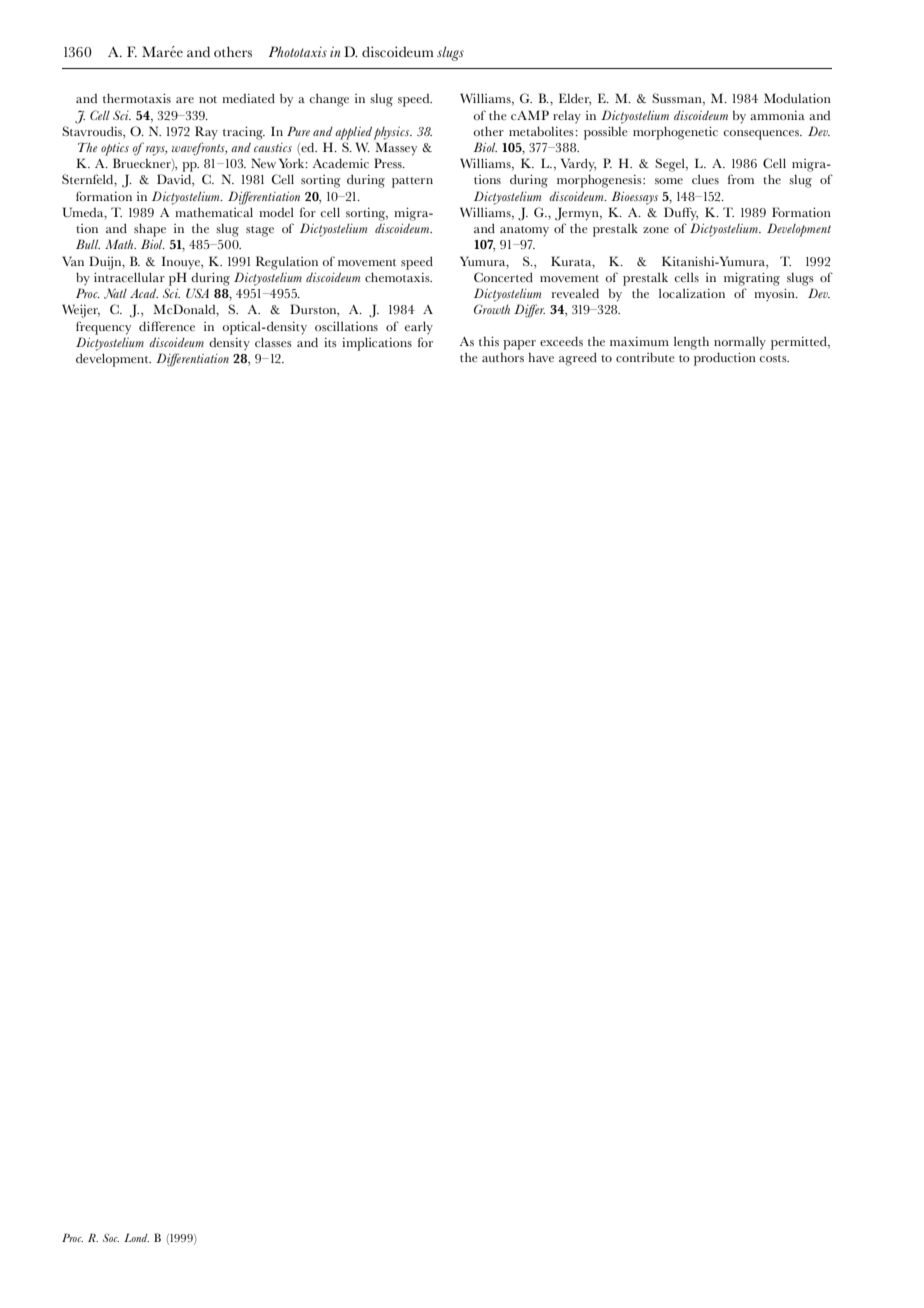 This image has height=1308, width=924. Describe the element at coordinates (273, 342) in the image. I see `classes` at that location.
